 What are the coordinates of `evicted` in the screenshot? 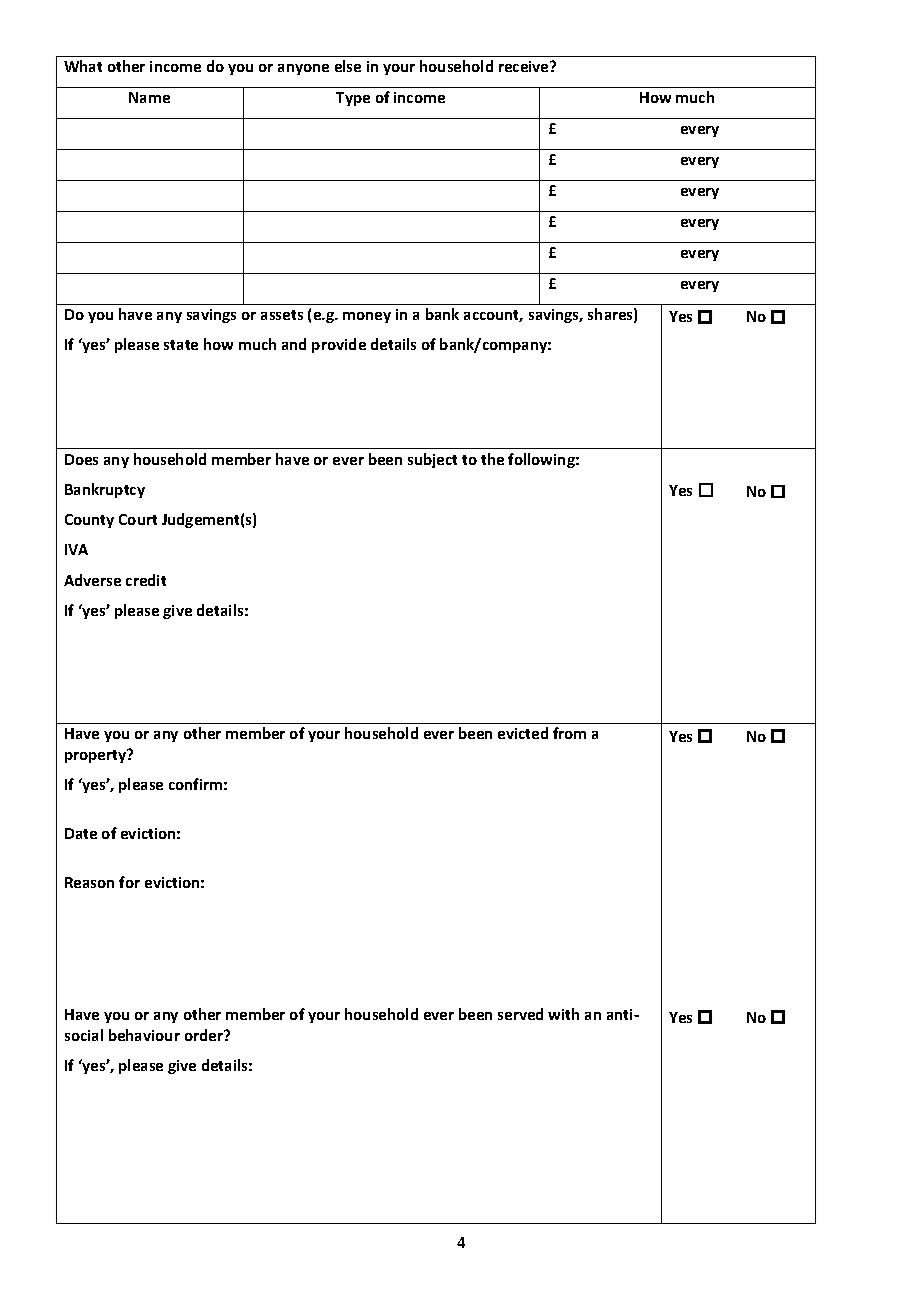 It's located at (523, 733).
